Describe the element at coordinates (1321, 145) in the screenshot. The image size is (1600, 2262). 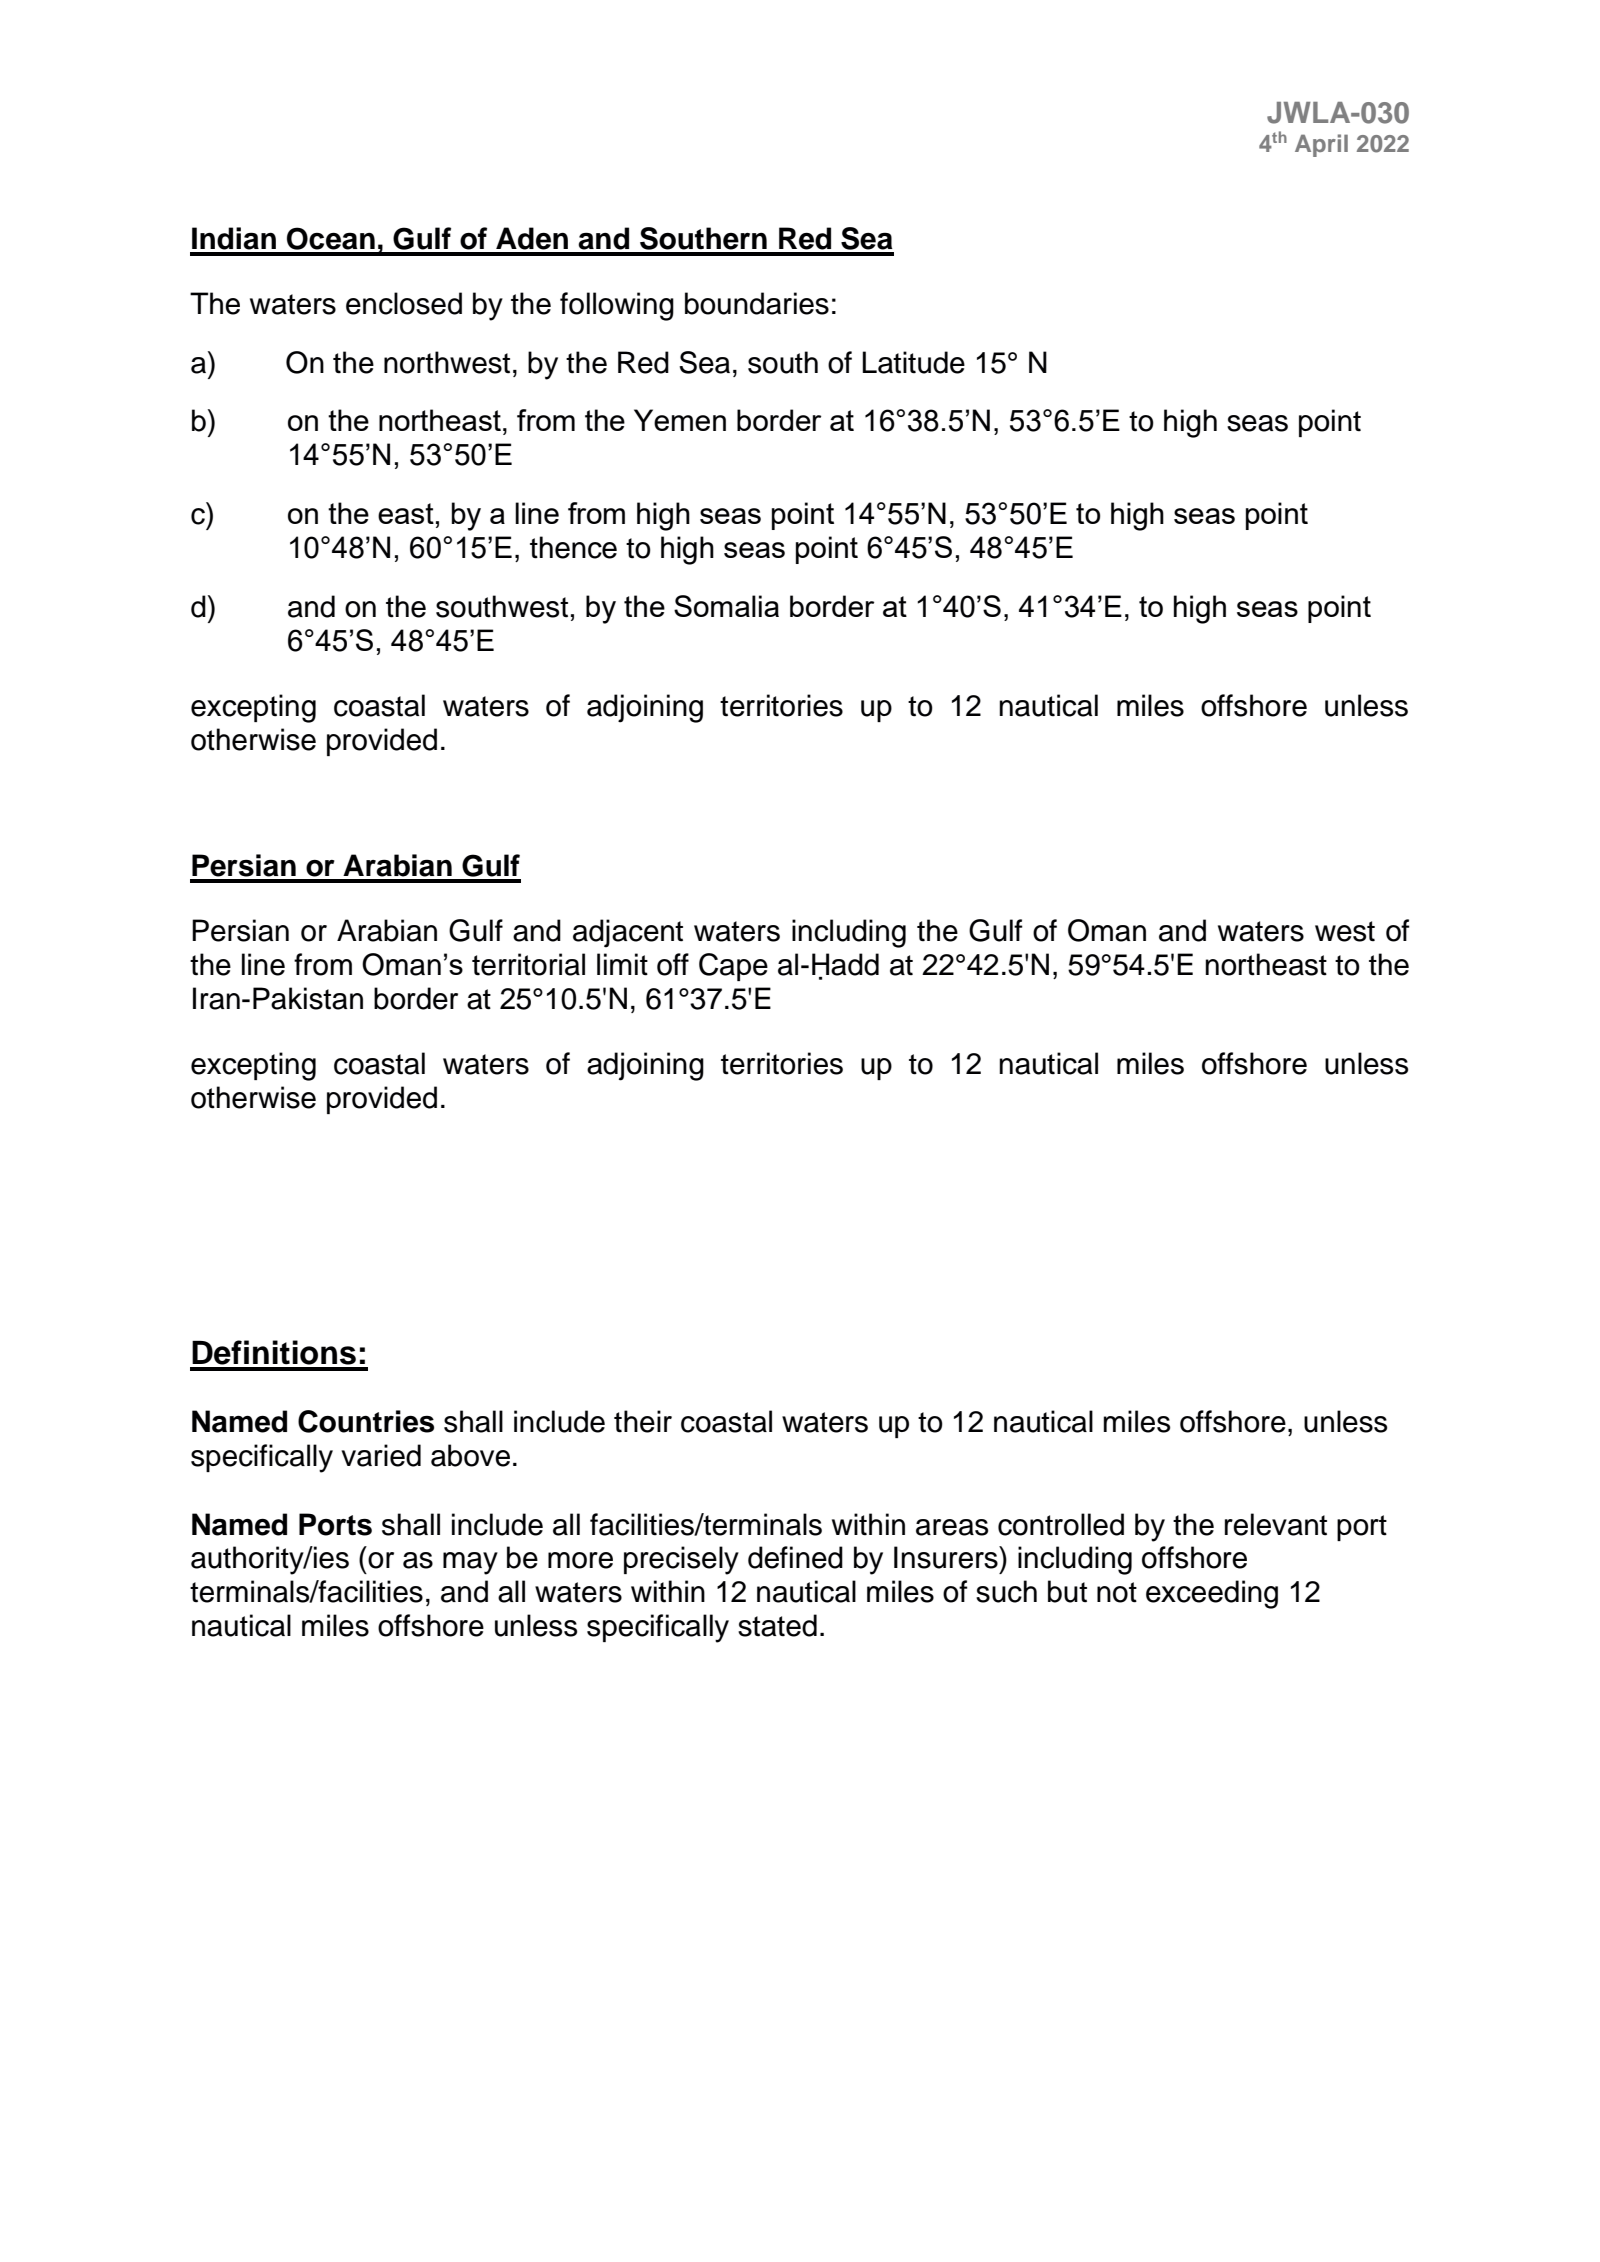
I see `April` at that location.
